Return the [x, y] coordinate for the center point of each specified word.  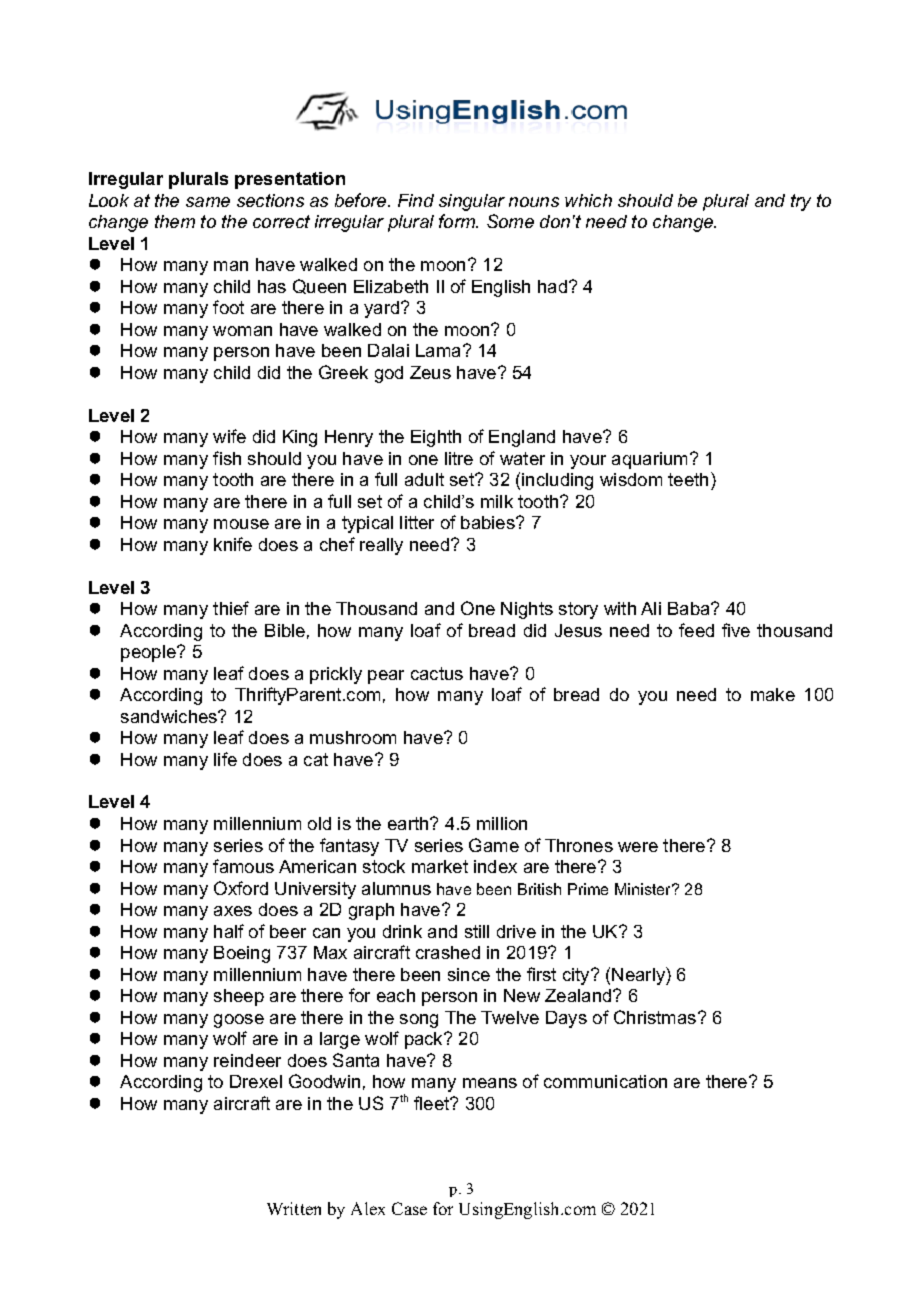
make [773, 694]
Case [409, 1208]
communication [605, 1081]
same [208, 202]
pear [386, 677]
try [801, 202]
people [149, 653]
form [458, 221]
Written [294, 1208]
